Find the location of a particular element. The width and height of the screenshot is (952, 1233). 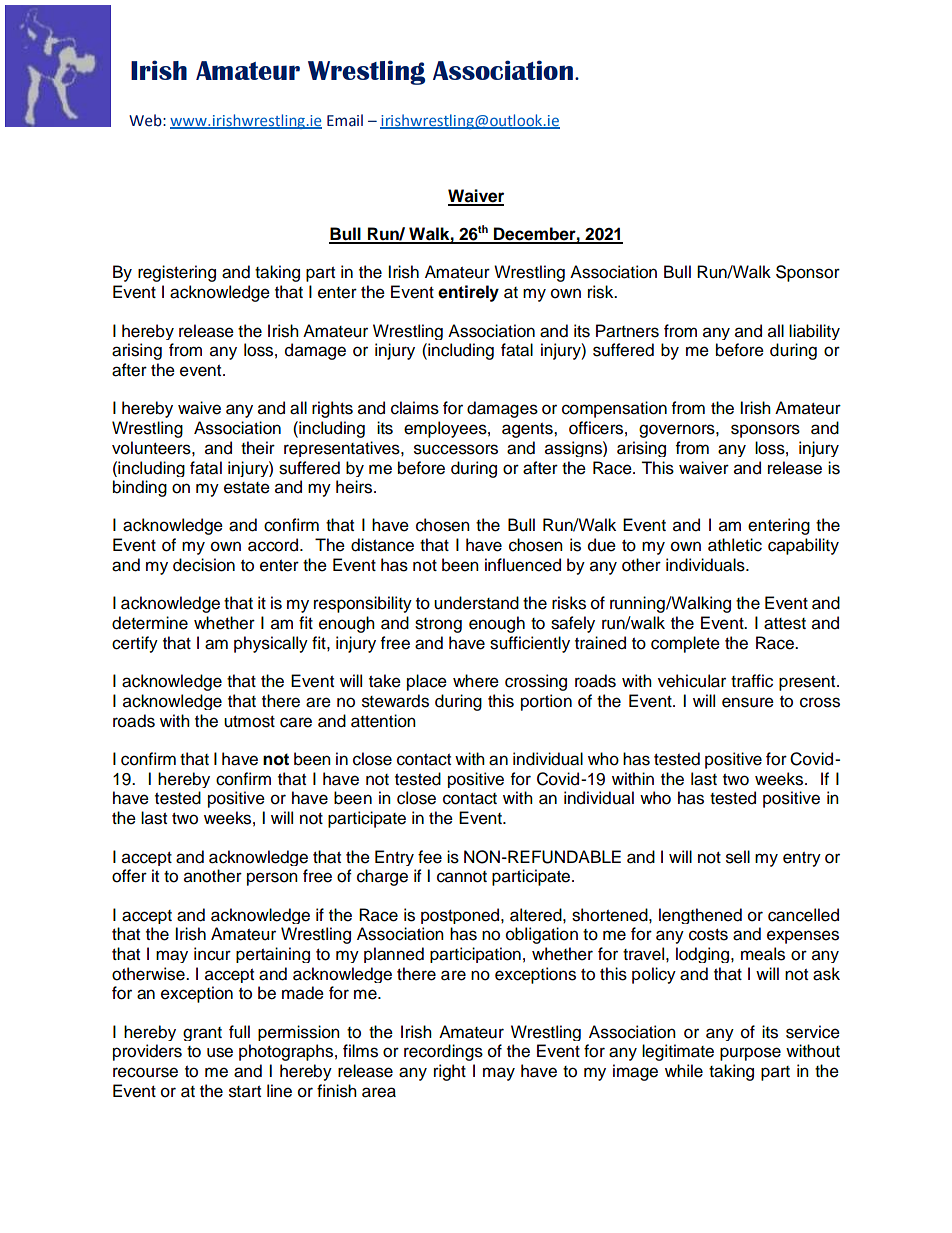

Email is located at coordinates (345, 120).
